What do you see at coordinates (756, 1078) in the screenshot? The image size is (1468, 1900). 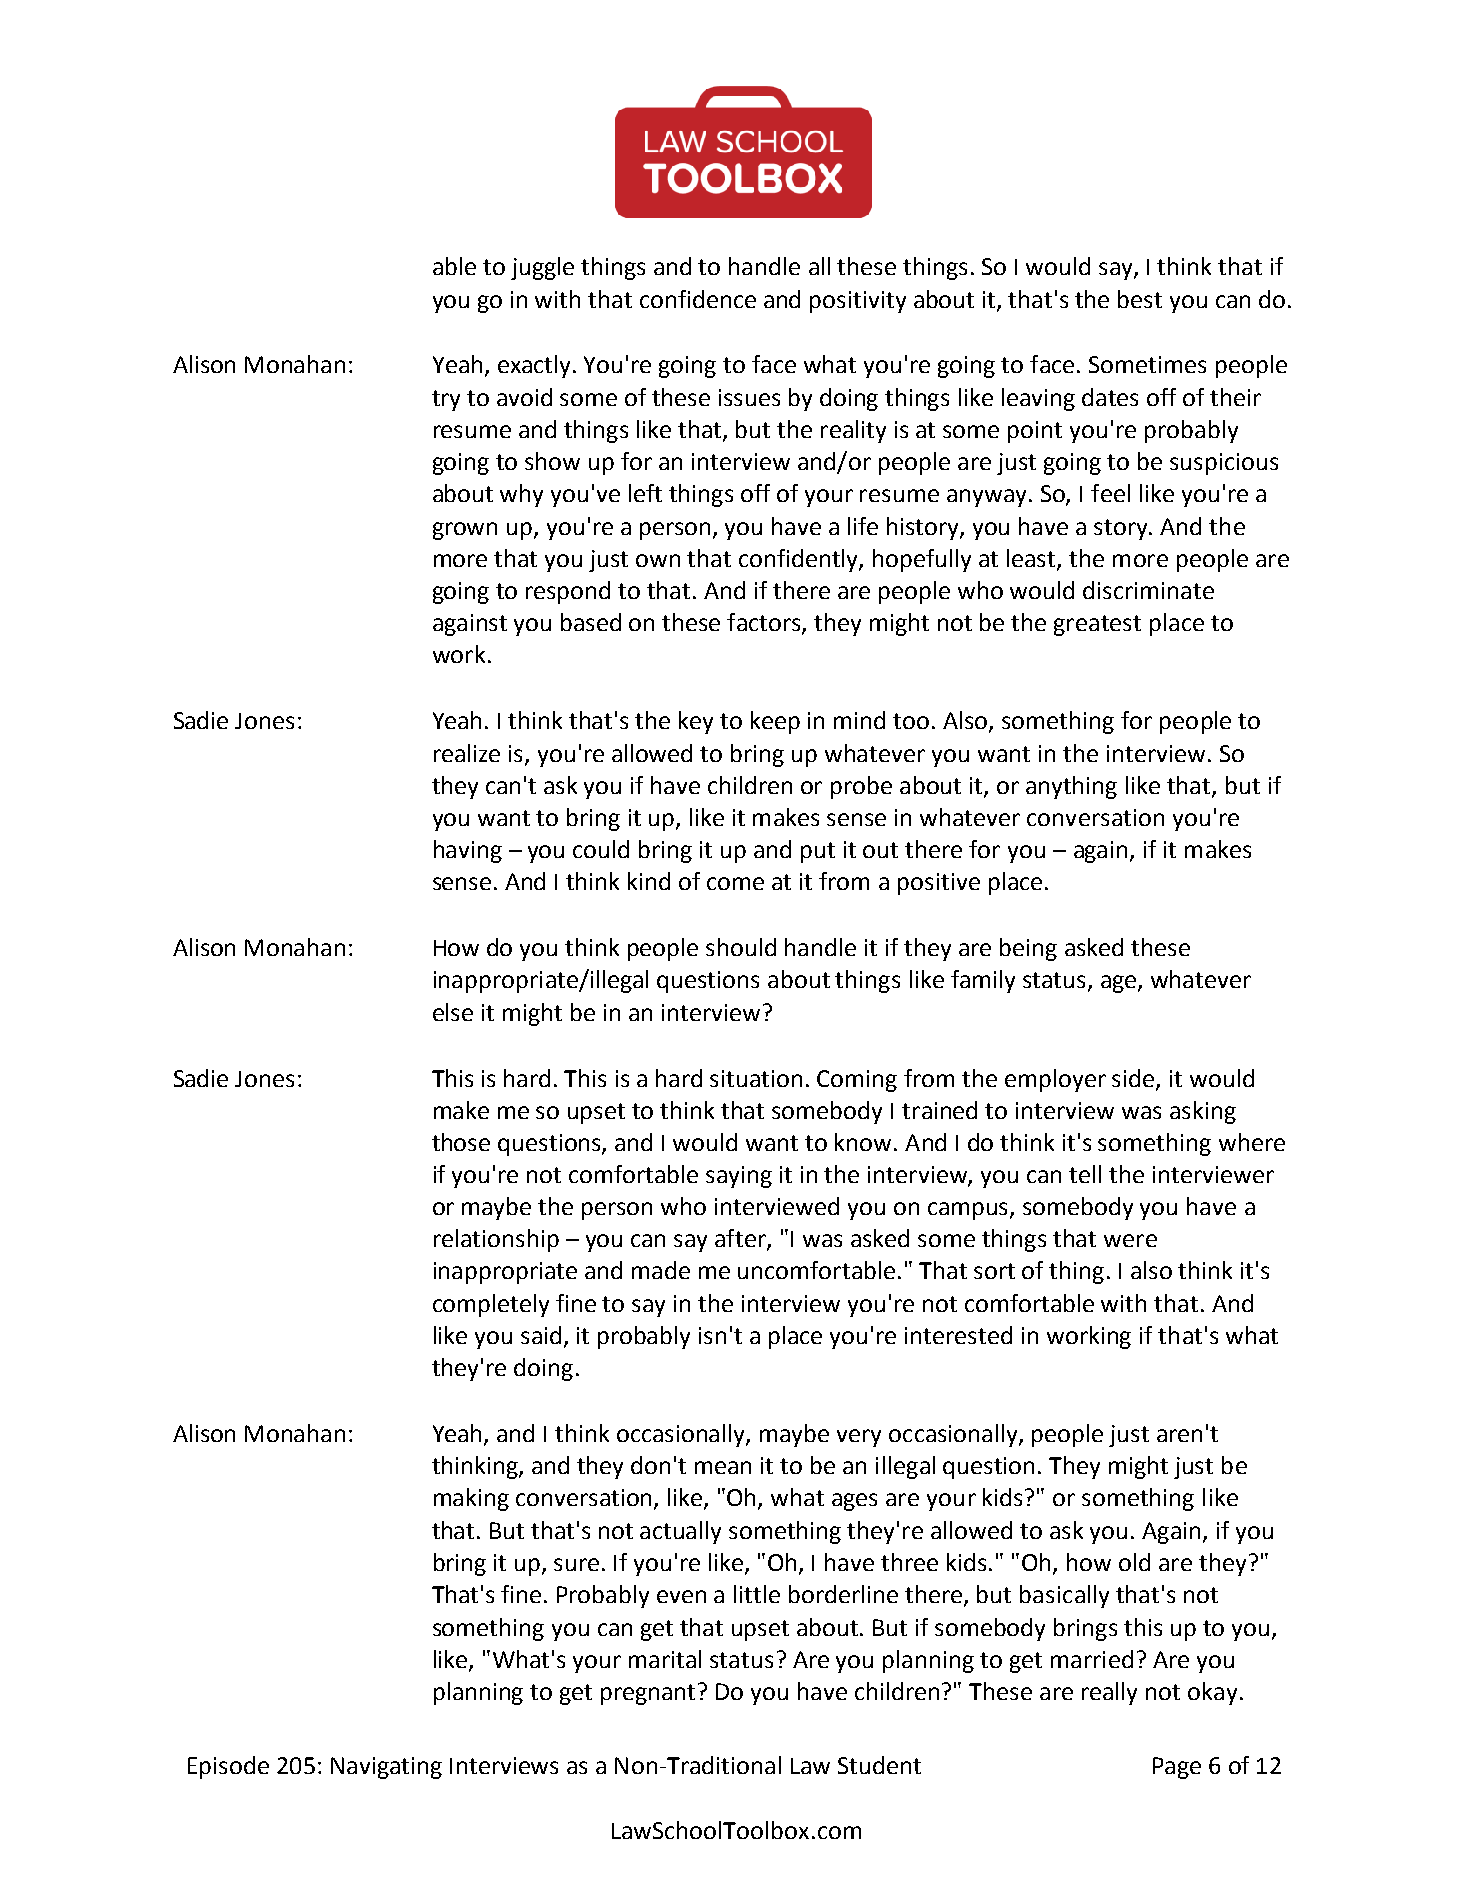 I see `situation` at bounding box center [756, 1078].
